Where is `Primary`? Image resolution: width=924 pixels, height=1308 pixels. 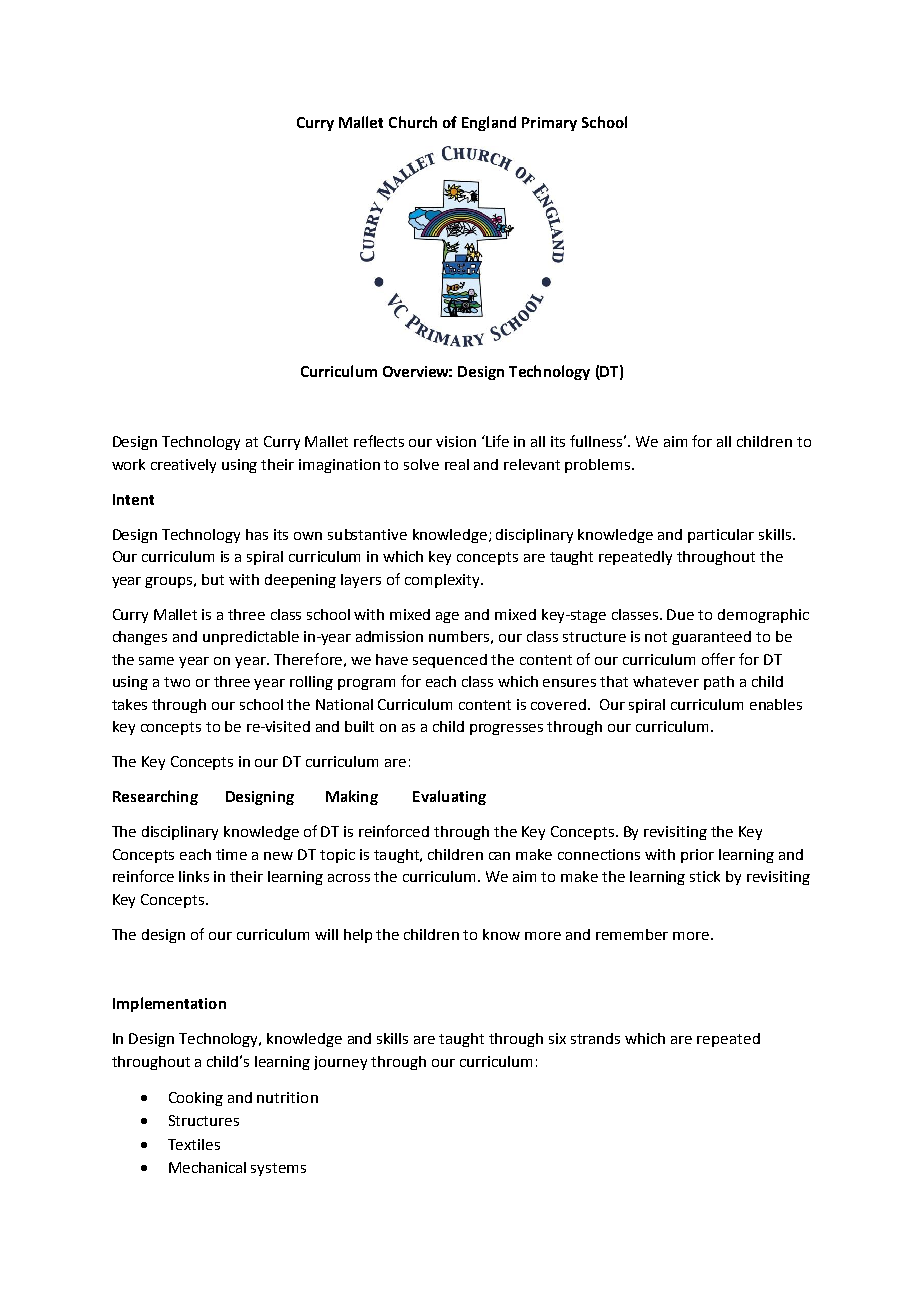
Primary is located at coordinates (549, 124).
